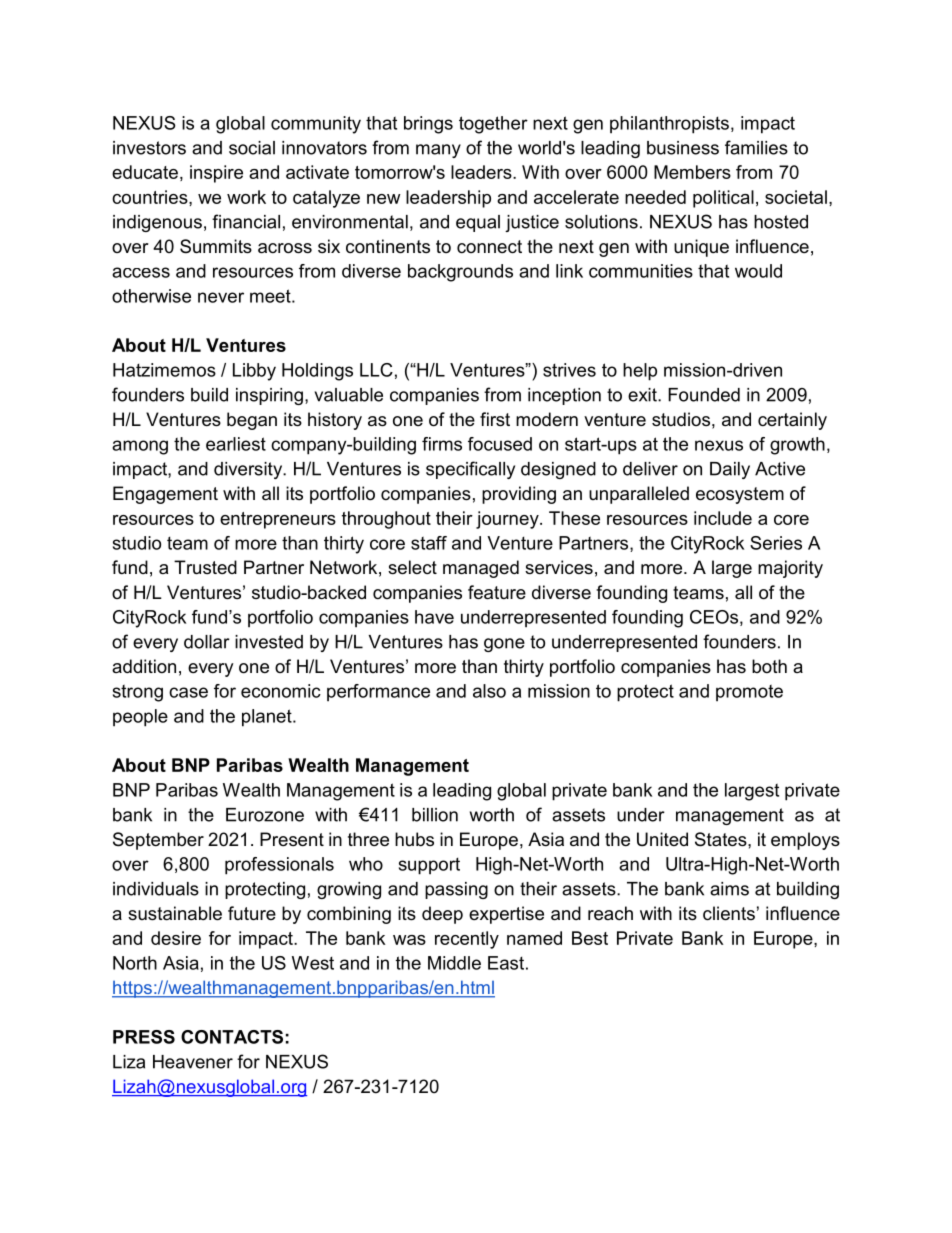  I want to click on firms, so click(442, 444).
